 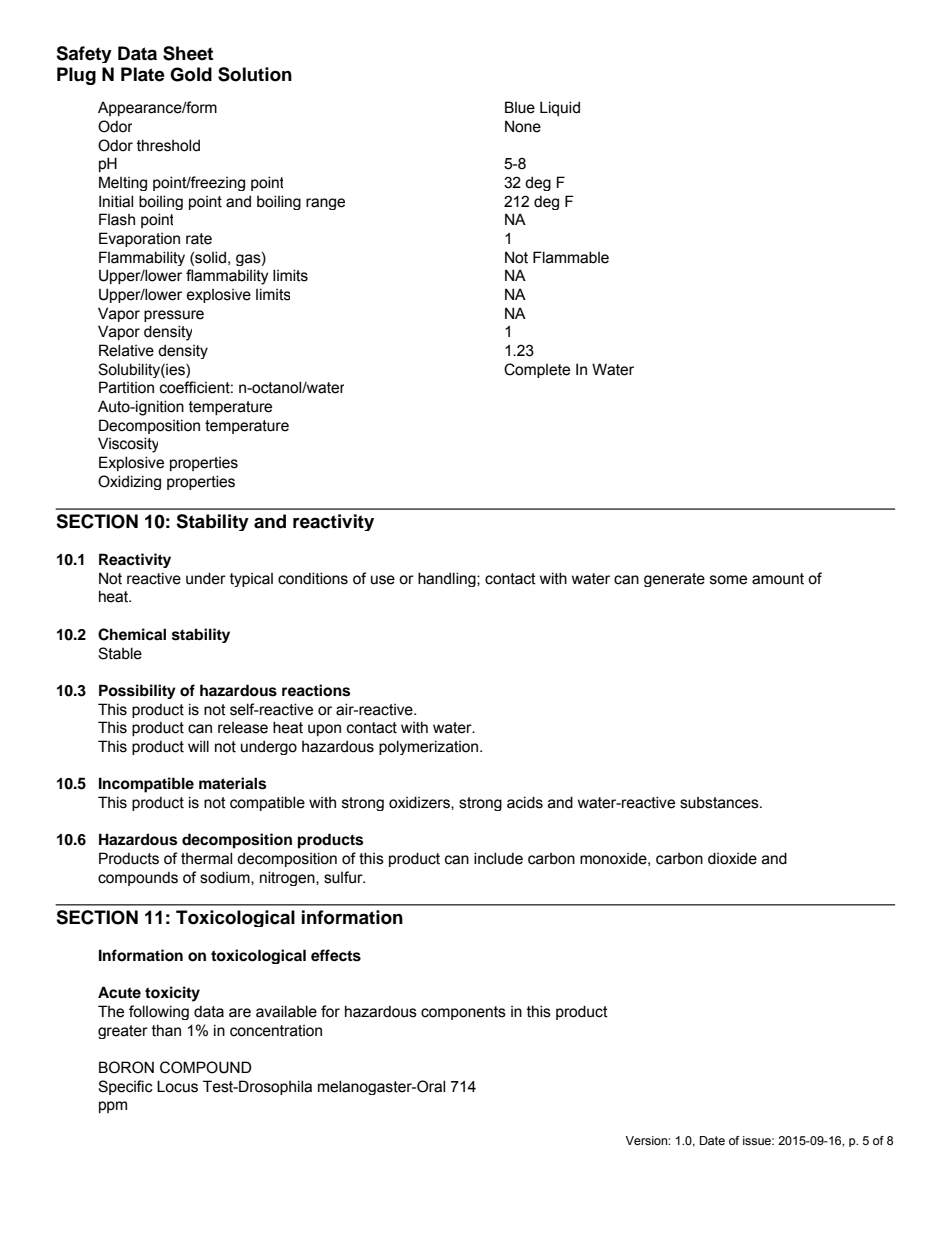 What do you see at coordinates (143, 74) in the document?
I see `Plate` at bounding box center [143, 74].
